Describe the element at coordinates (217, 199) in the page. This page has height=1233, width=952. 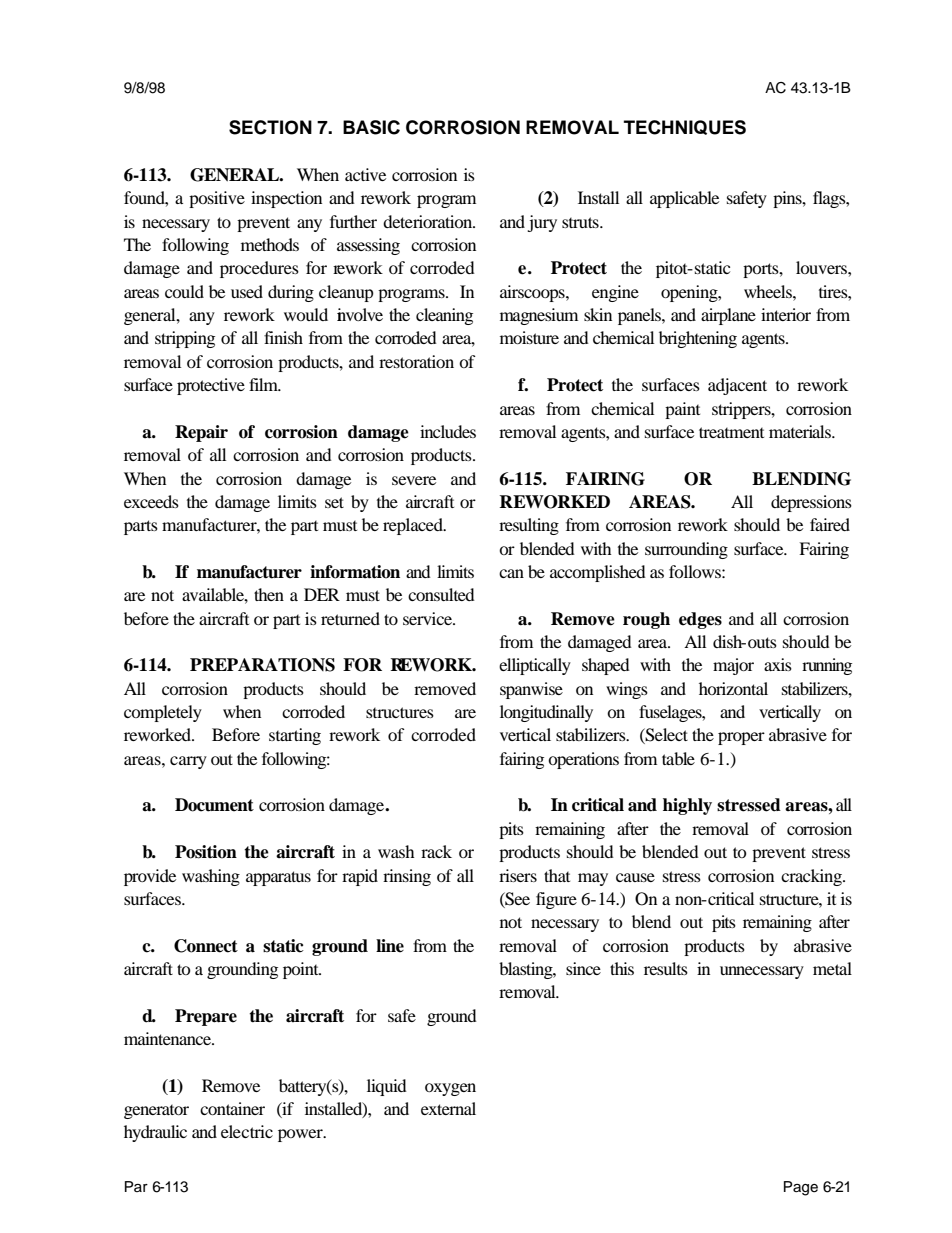
I see `positive` at that location.
